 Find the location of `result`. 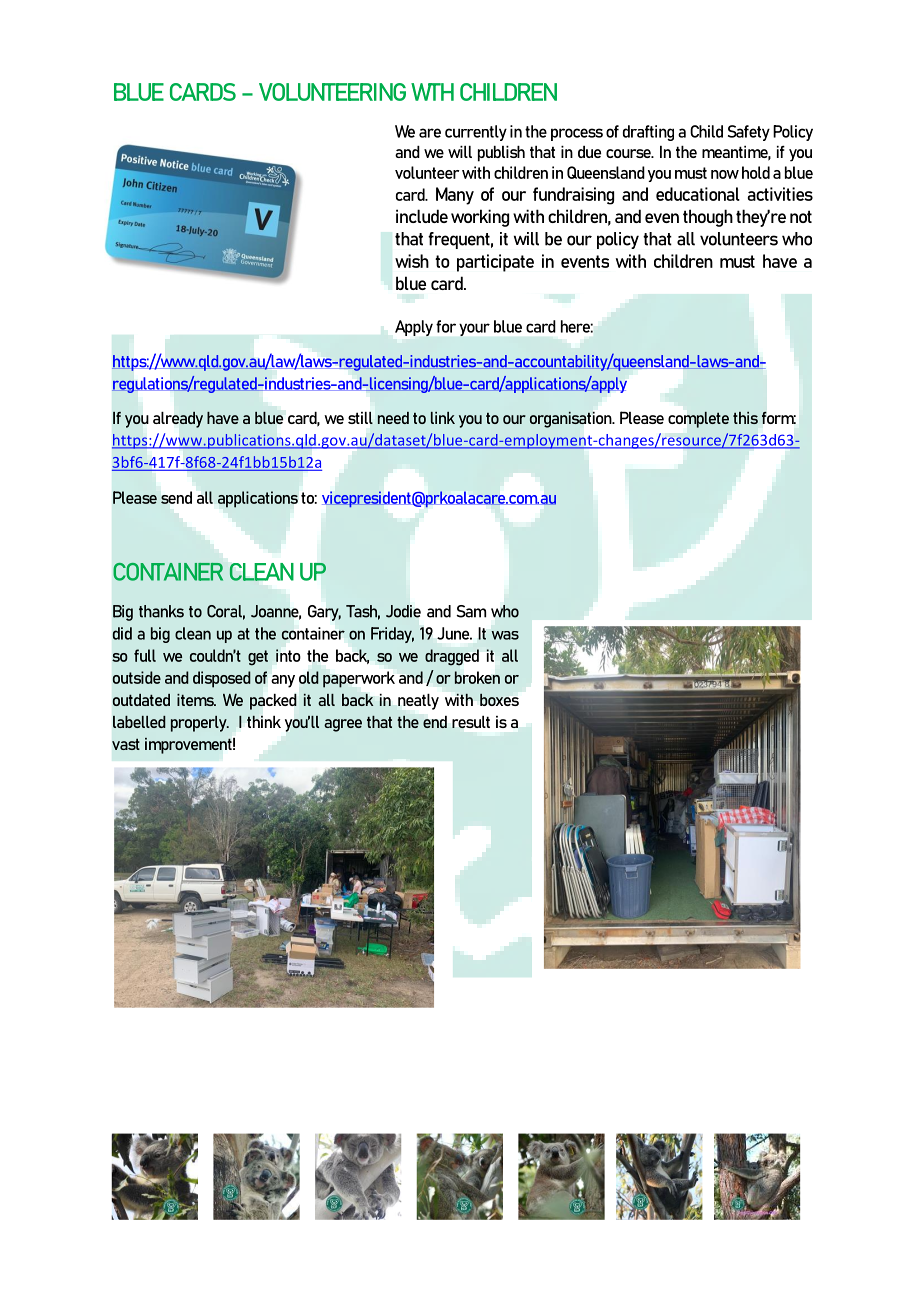

result is located at coordinates (471, 722).
